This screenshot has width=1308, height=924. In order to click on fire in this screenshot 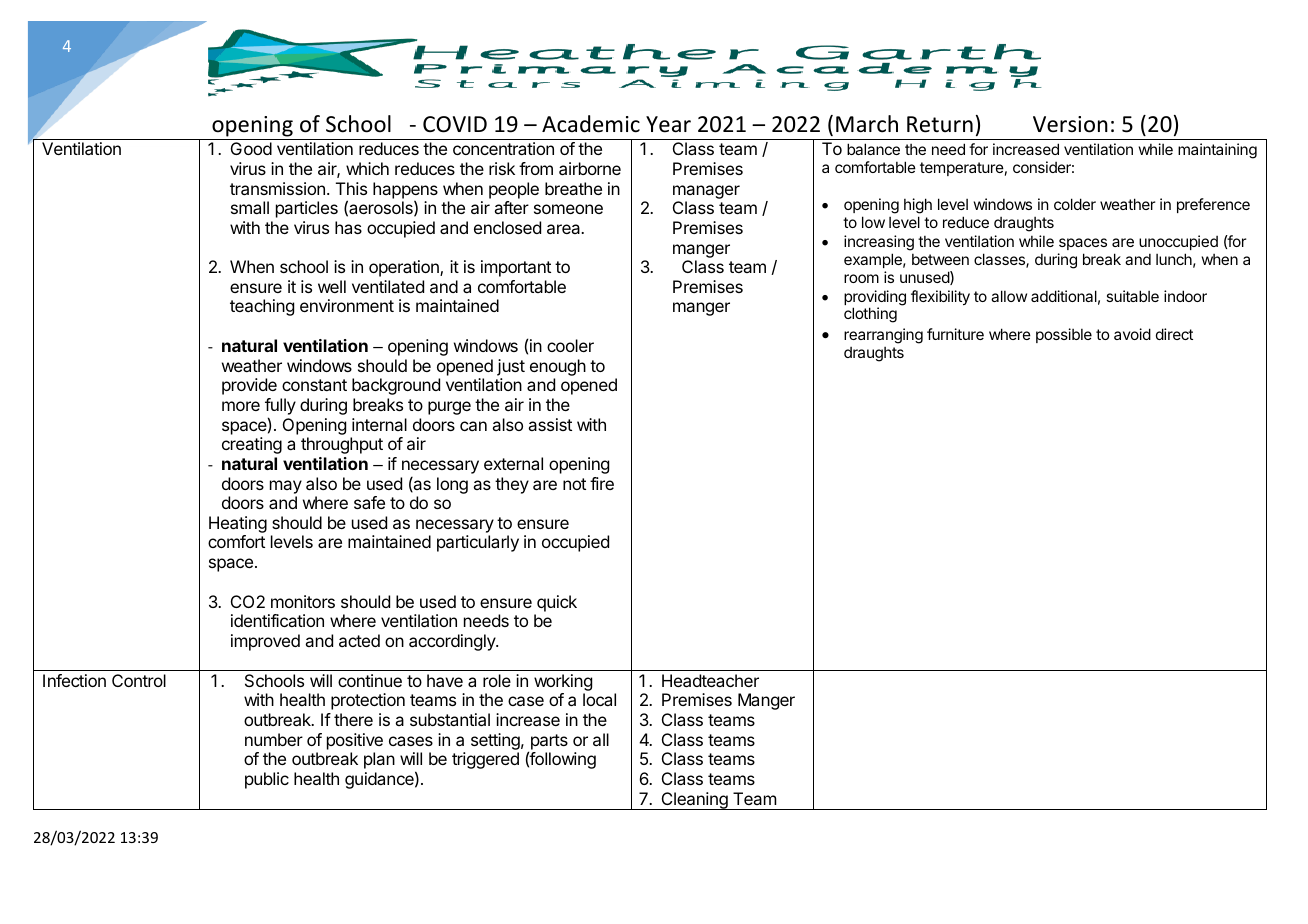, I will do `click(602, 483)`.
